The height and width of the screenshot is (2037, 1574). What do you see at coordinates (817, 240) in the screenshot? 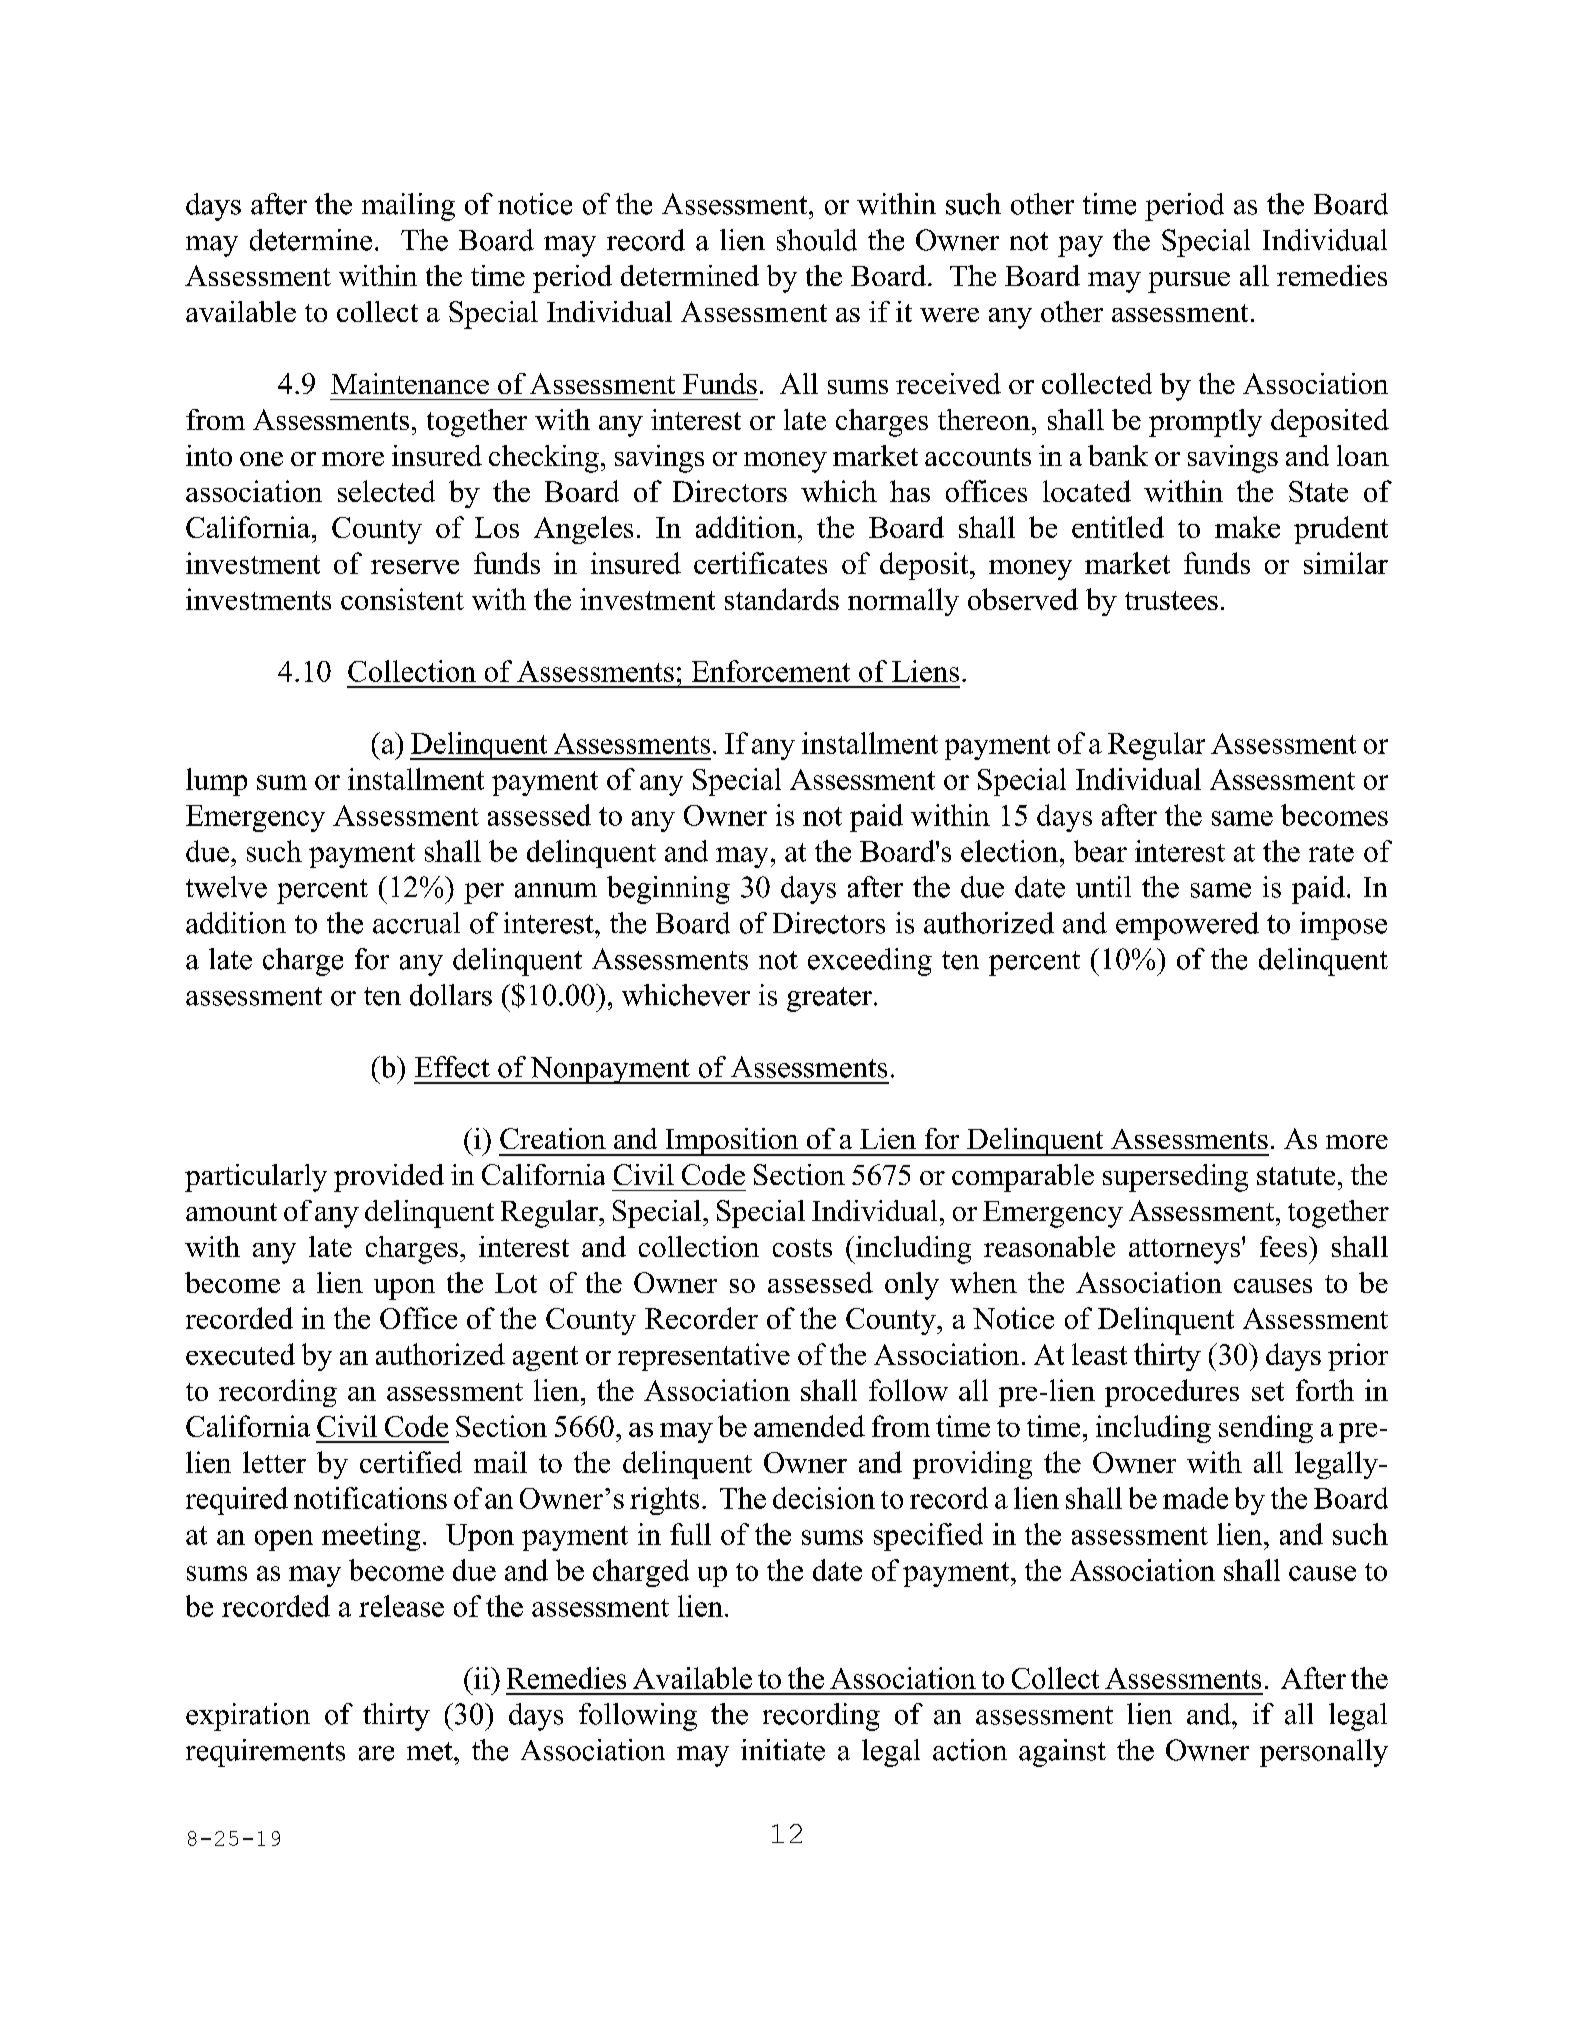
I see `should` at bounding box center [817, 240].
